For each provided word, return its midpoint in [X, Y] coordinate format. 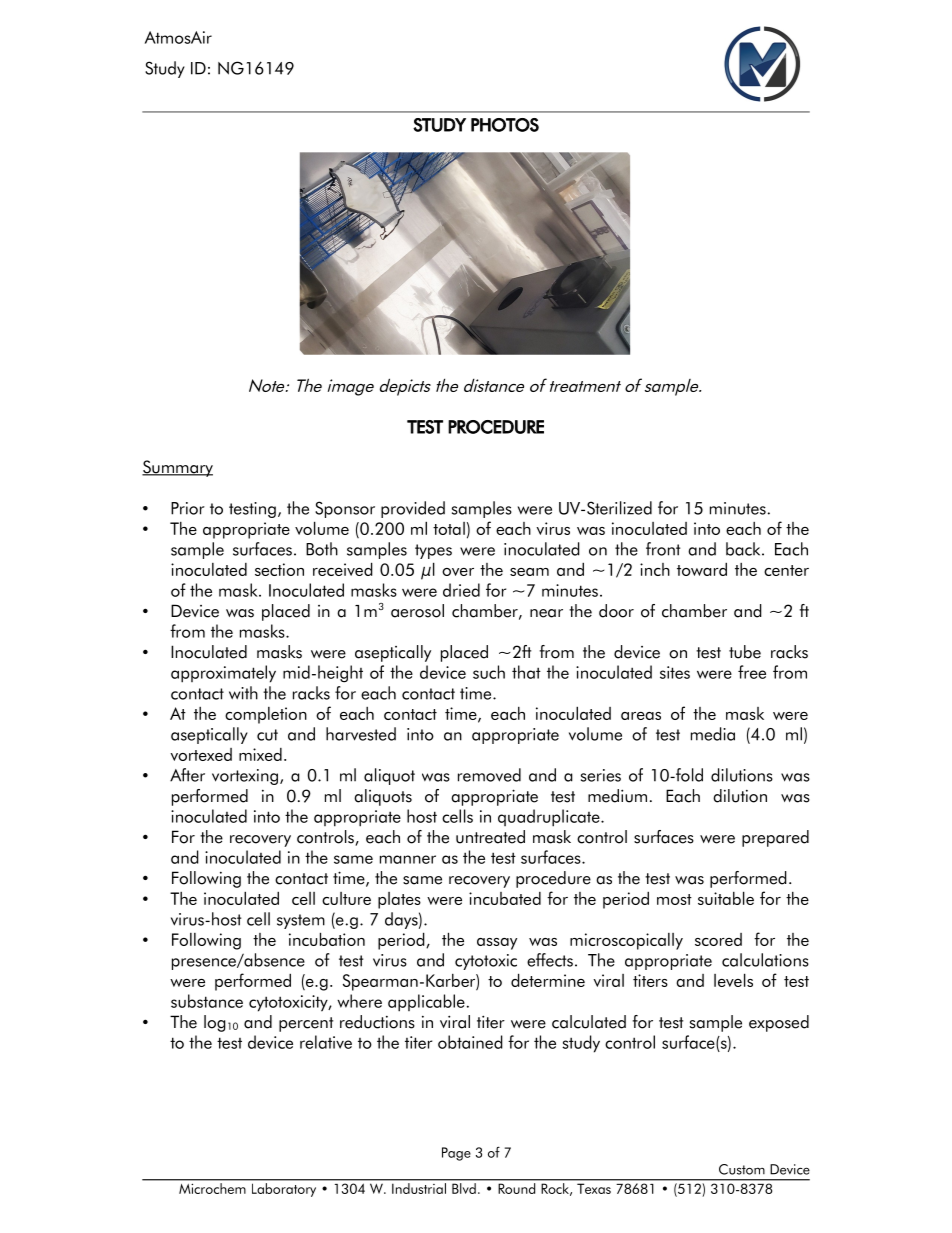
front [663, 549]
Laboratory [284, 1190]
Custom [742, 1169]
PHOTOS [505, 125]
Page [456, 1154]
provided [413, 509]
